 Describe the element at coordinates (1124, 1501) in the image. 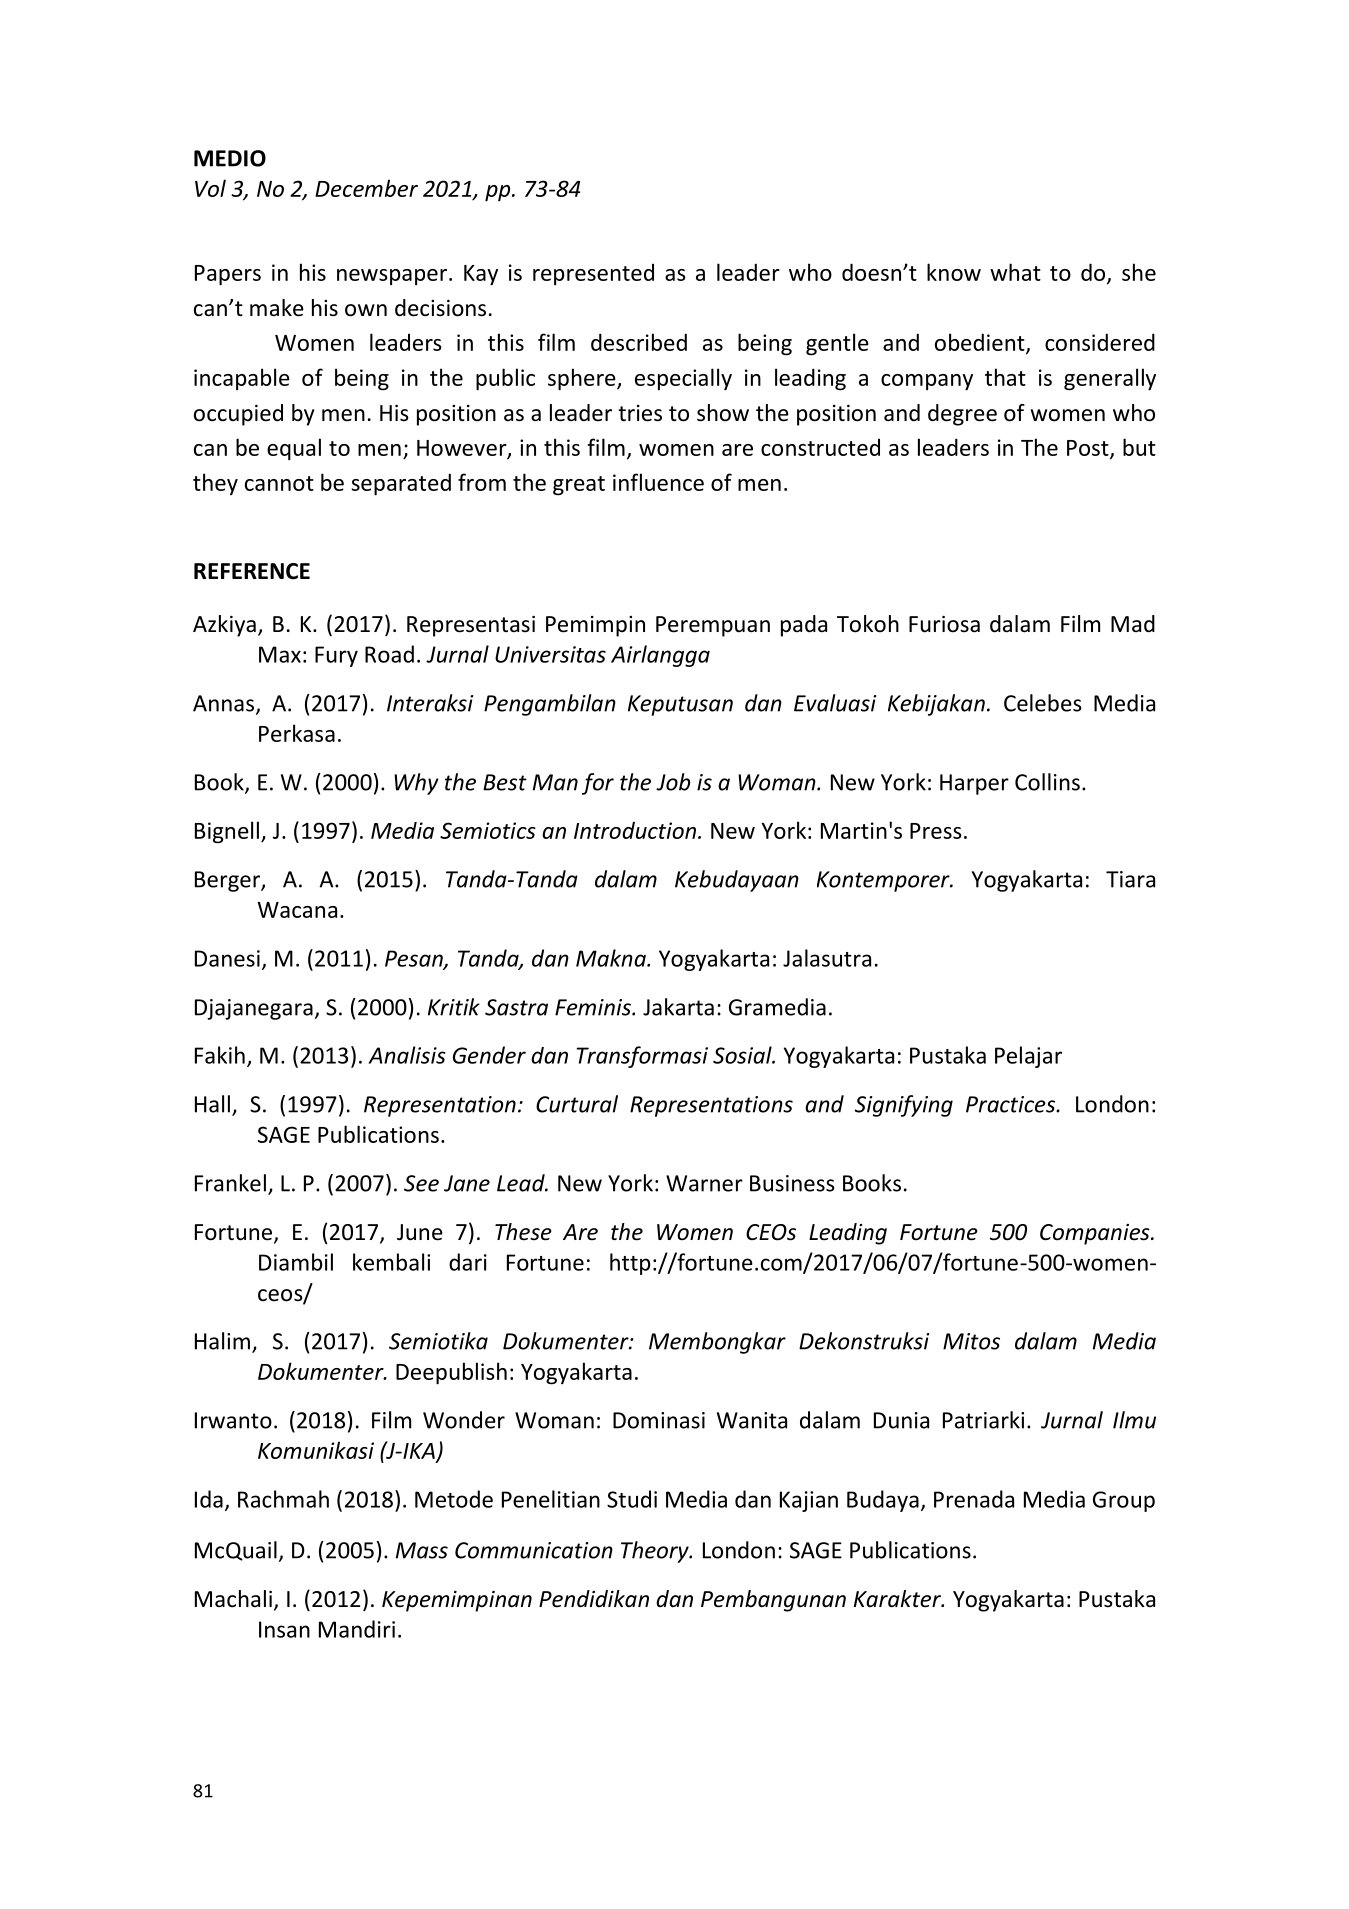

I see `Group` at that location.
